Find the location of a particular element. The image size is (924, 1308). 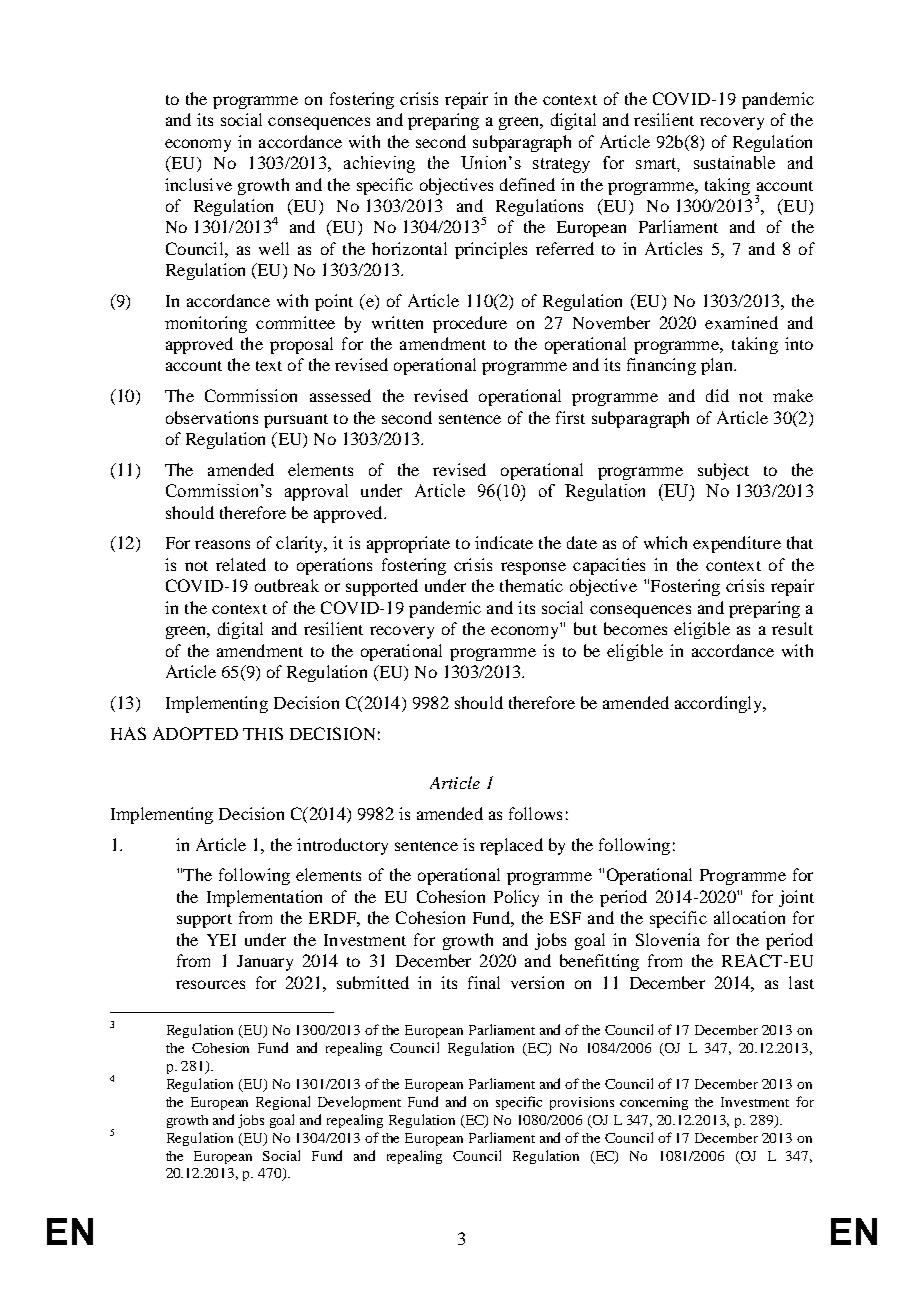

result is located at coordinates (792, 628).
